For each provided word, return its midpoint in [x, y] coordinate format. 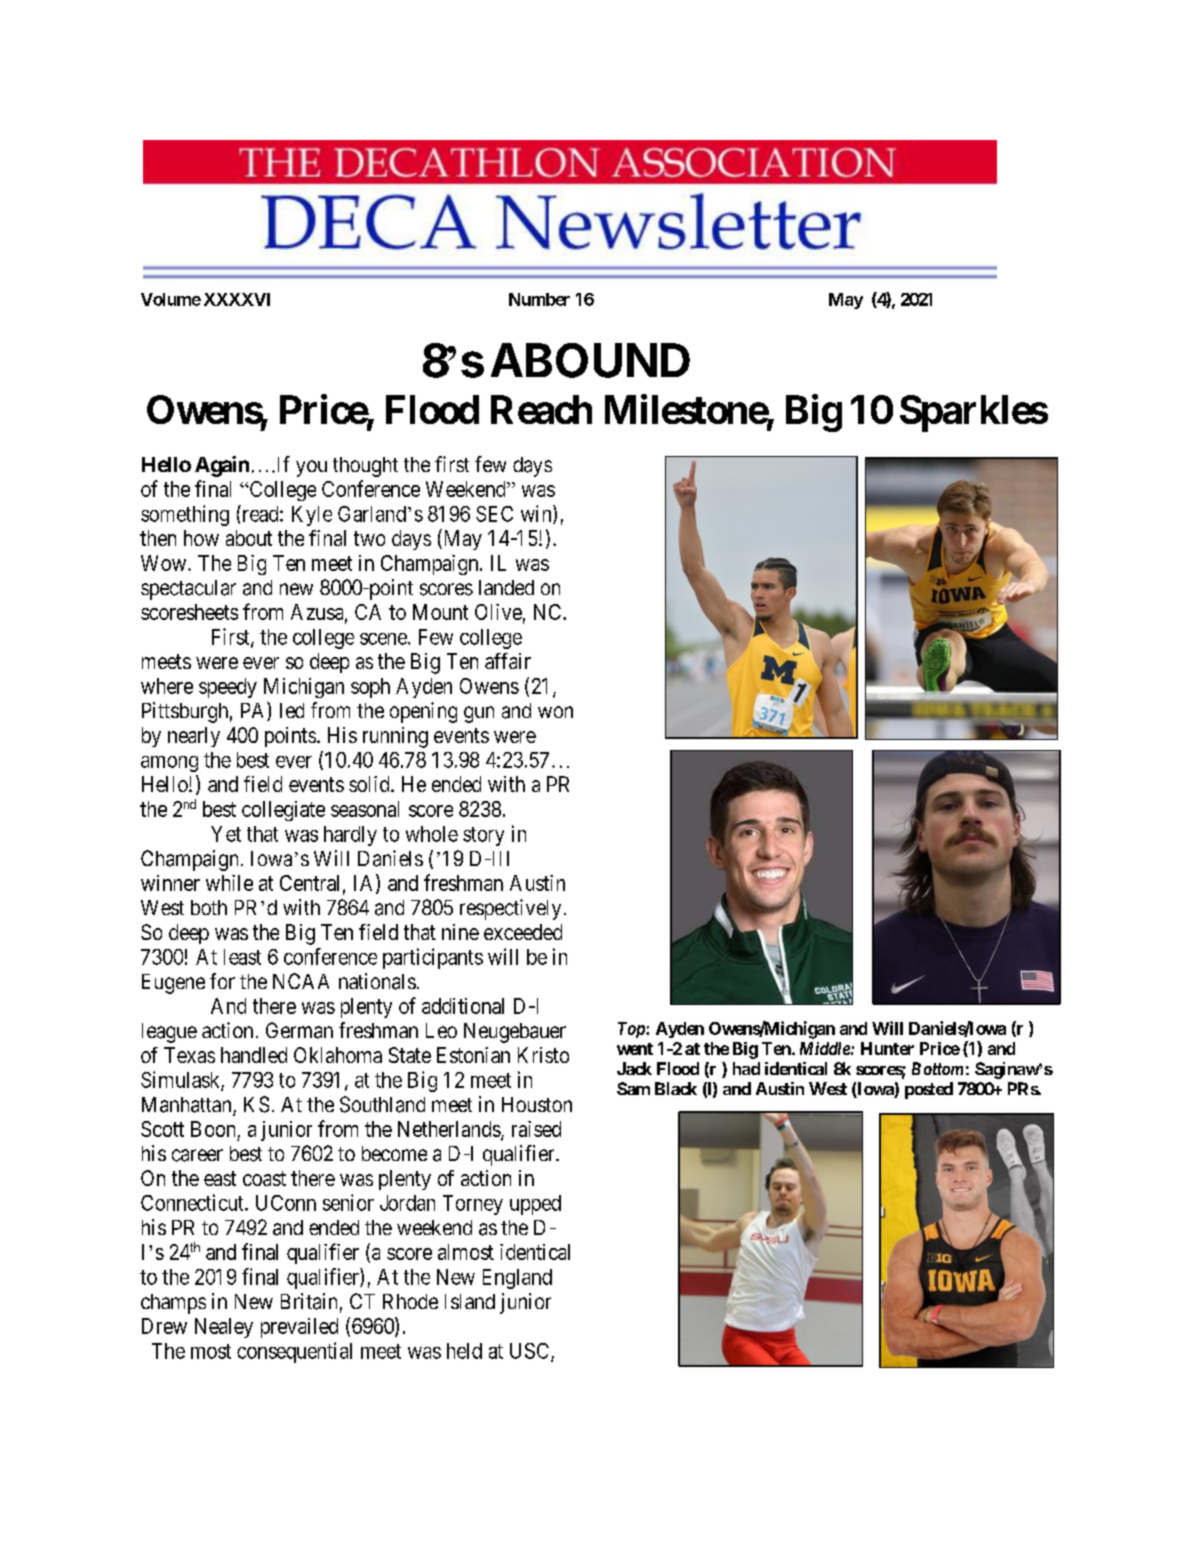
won [555, 712]
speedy [228, 688]
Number [539, 299]
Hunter [887, 1048]
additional [463, 1006]
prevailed [299, 1328]
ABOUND [590, 360]
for [222, 981]
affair [508, 661]
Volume [171, 299]
